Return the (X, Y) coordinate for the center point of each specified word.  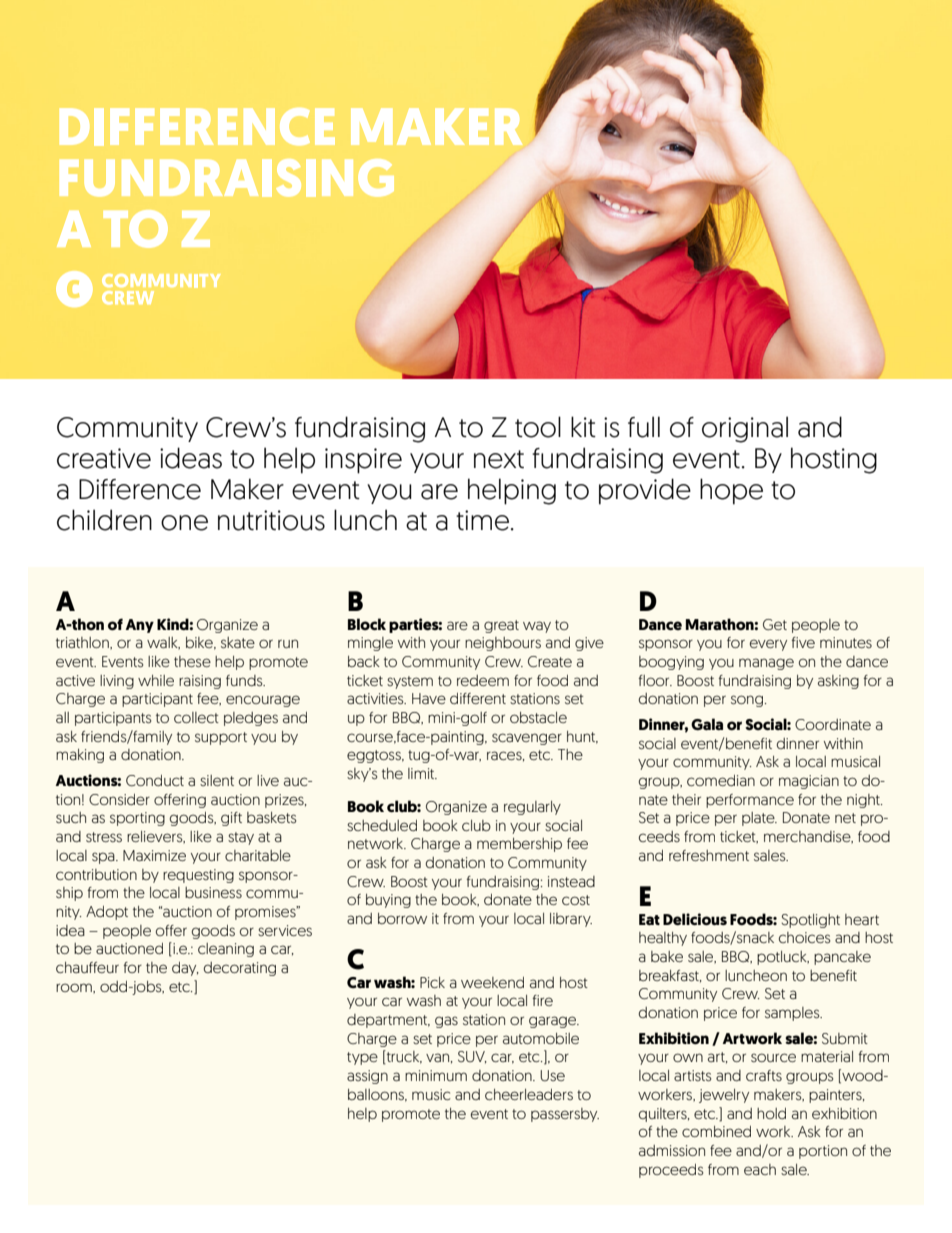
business (213, 892)
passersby (565, 1115)
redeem (483, 680)
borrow (402, 918)
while (156, 680)
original (745, 429)
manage (766, 664)
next (499, 459)
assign (367, 1077)
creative (104, 458)
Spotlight (810, 921)
